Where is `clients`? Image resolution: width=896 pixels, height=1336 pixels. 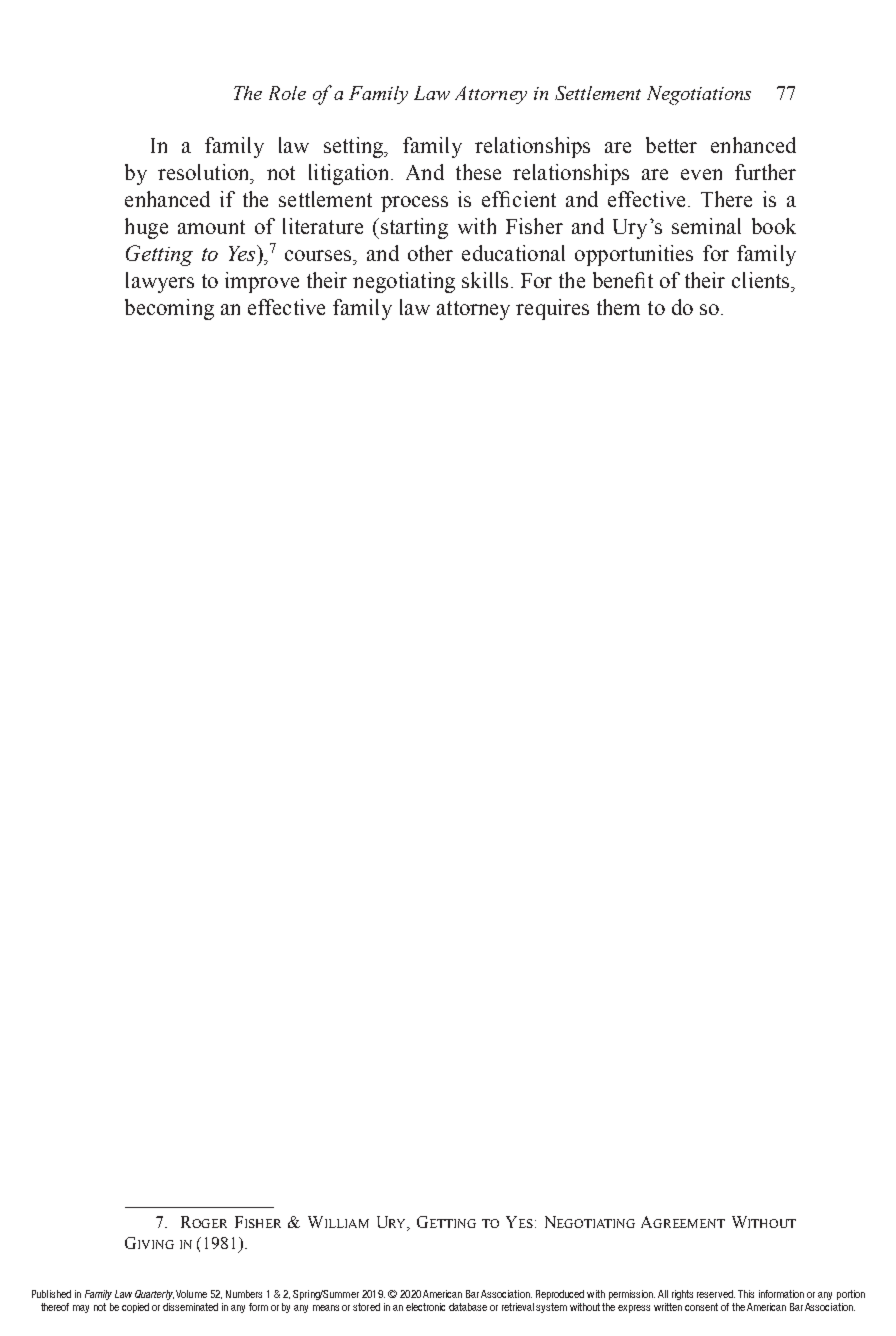 clients is located at coordinates (762, 280).
